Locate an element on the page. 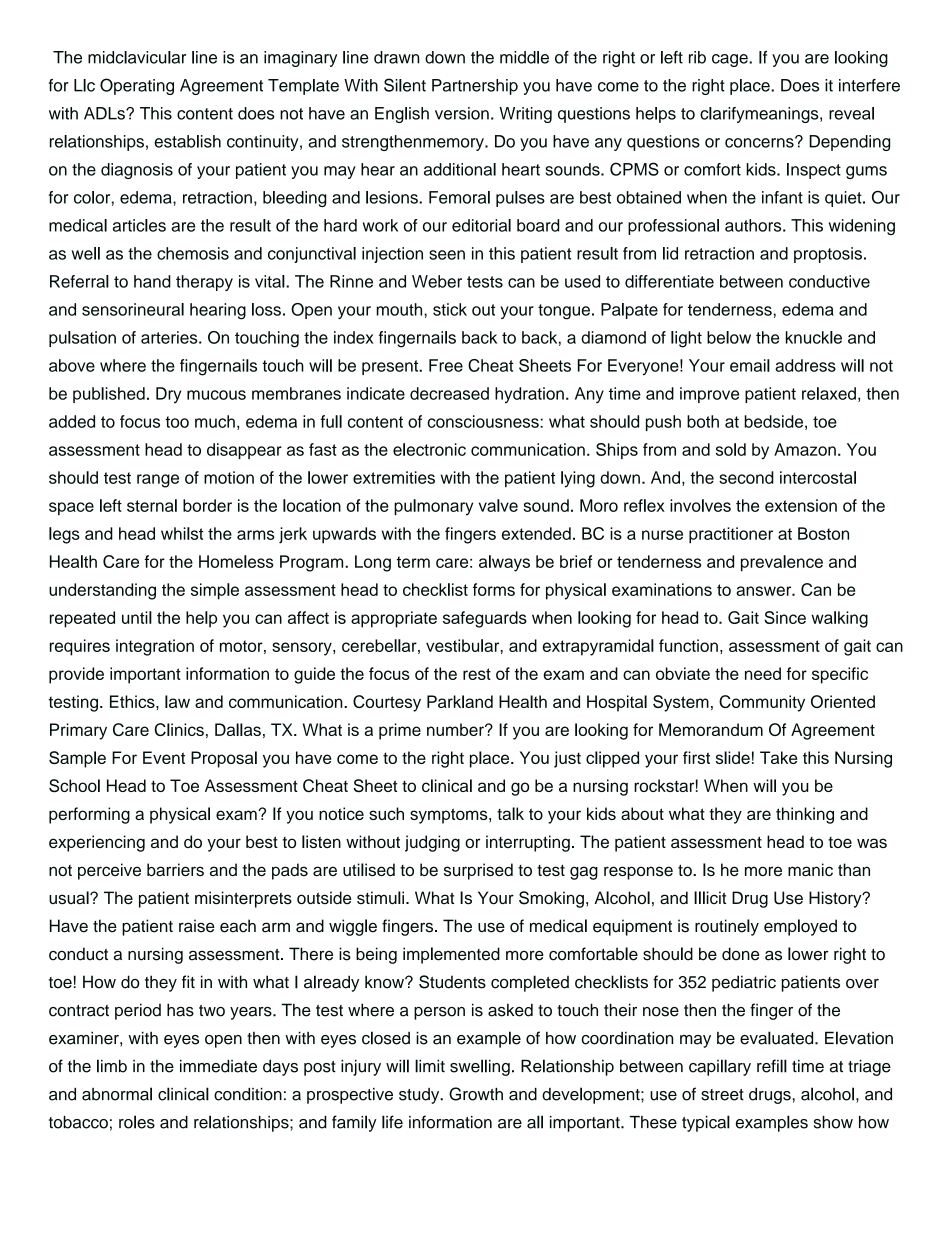  abnormal is located at coordinates (117, 1094).
